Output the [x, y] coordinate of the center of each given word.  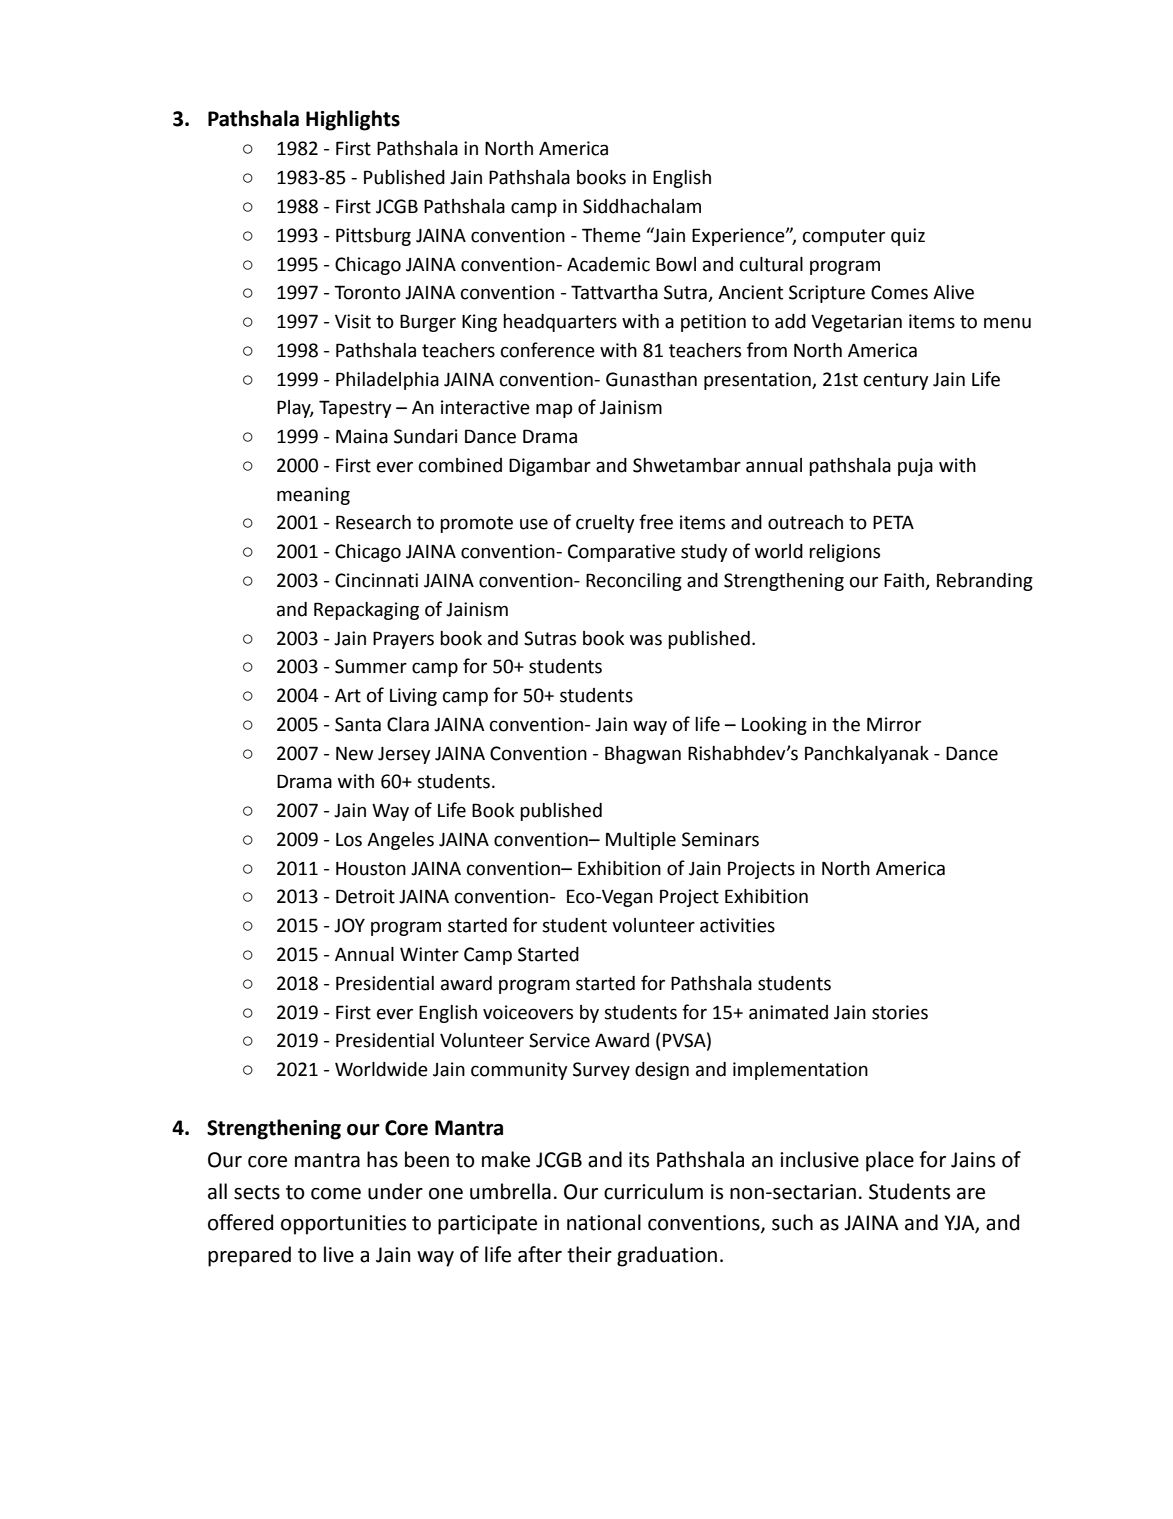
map [554, 410]
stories [900, 1012]
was [646, 640]
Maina [362, 436]
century [896, 381]
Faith [905, 581]
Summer [371, 666]
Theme [611, 235]
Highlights [353, 120]
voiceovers [528, 1012]
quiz [908, 237]
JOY [349, 925]
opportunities [343, 1225]
